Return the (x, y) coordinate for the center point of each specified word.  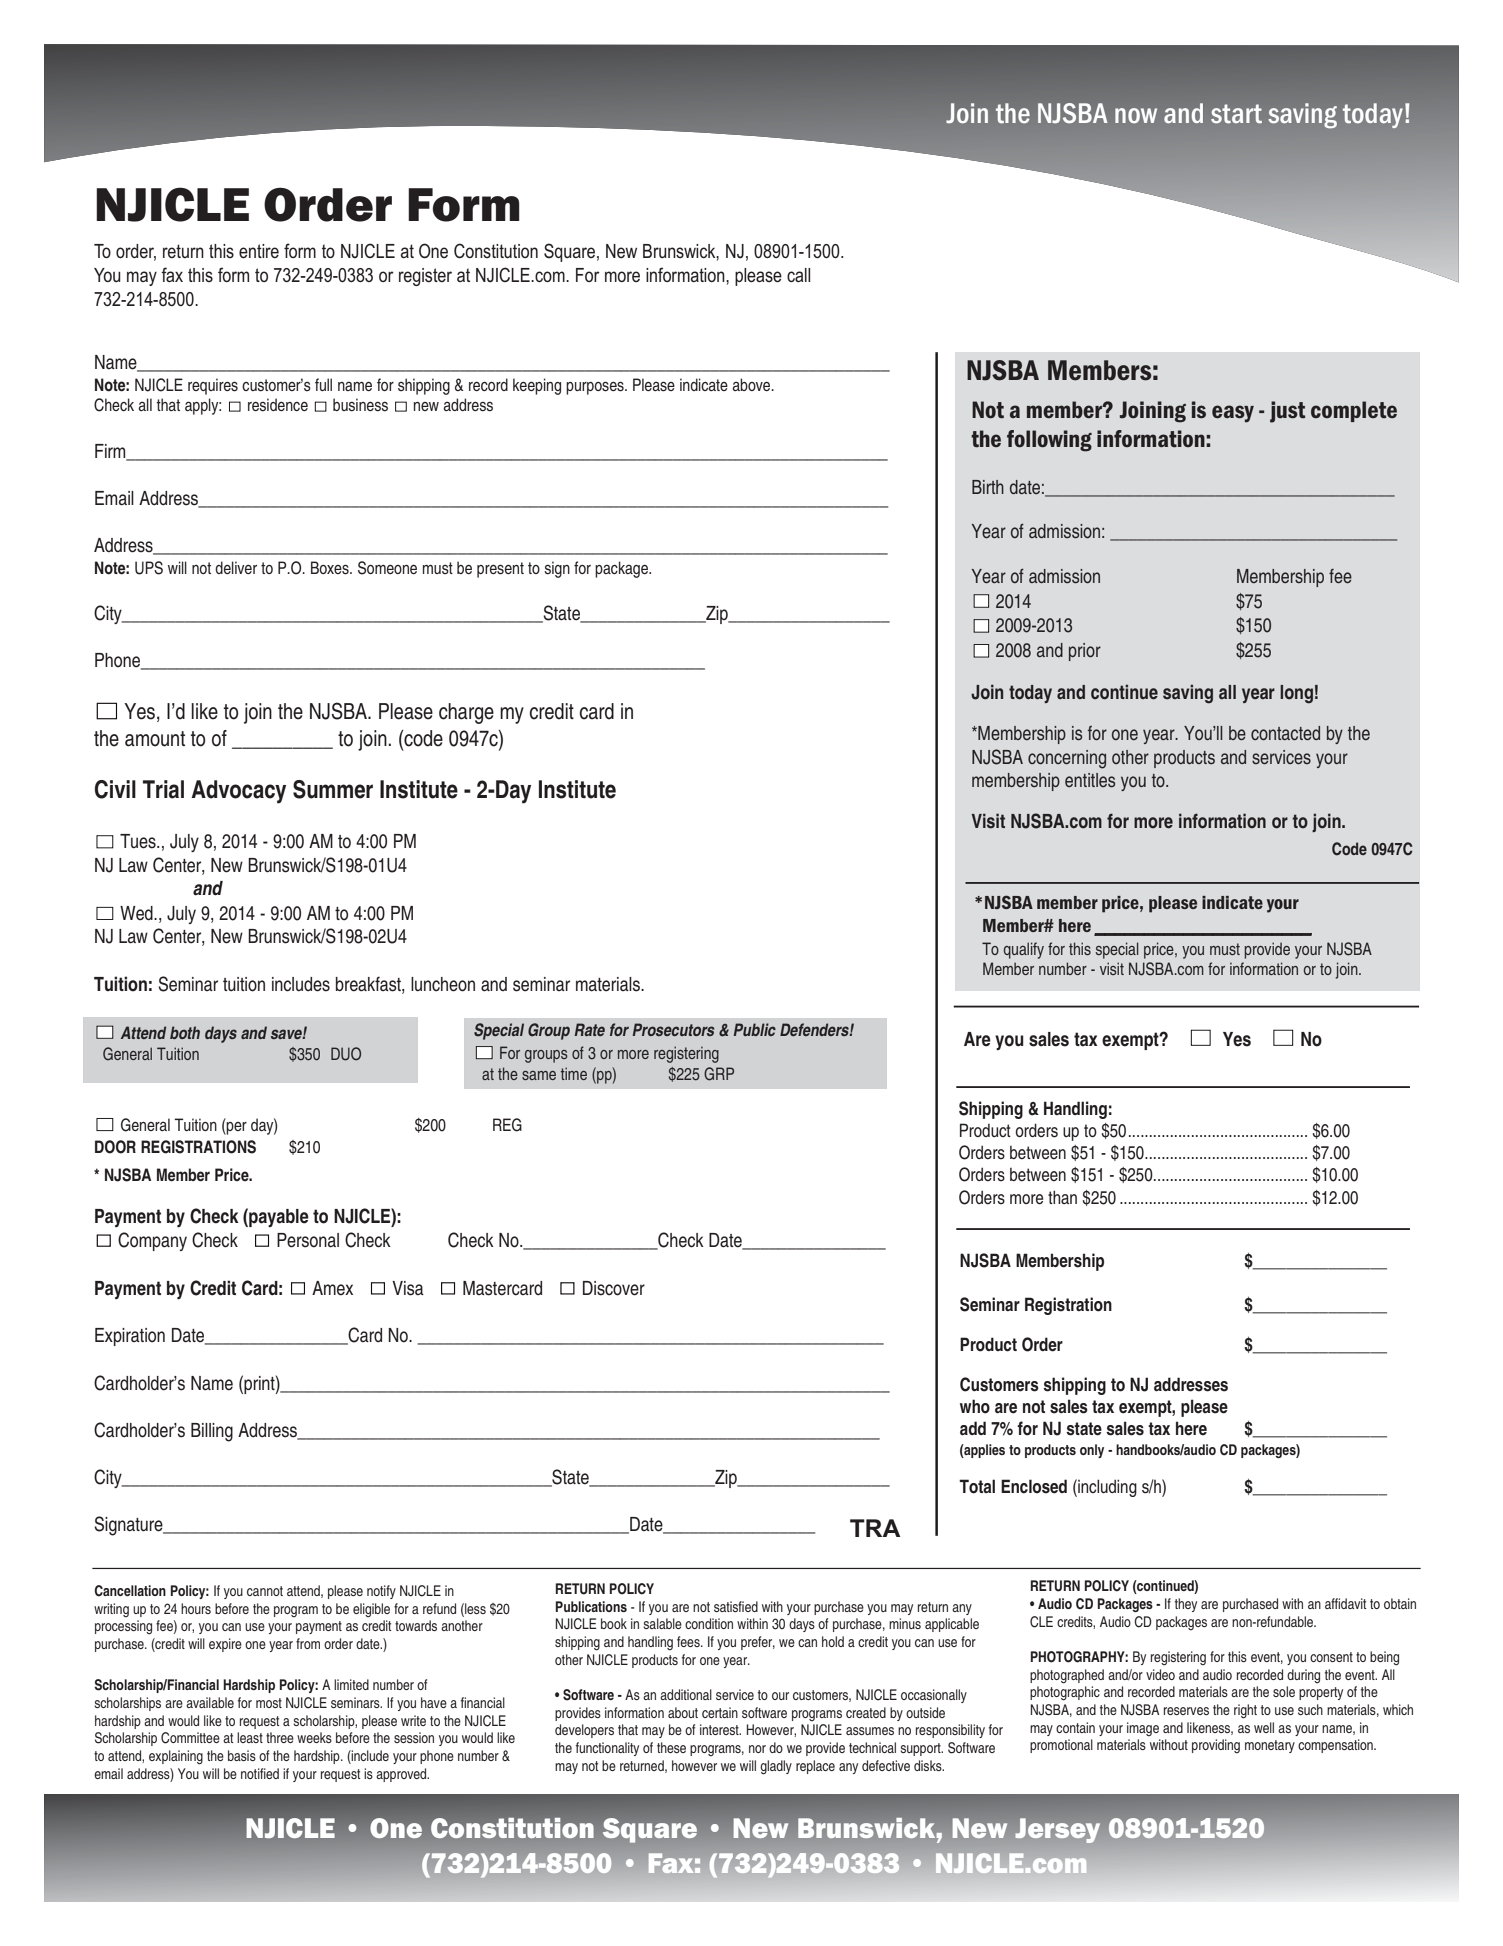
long (1296, 694)
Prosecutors (673, 1029)
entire (259, 251)
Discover (614, 1288)
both (185, 1032)
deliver (236, 567)
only (1092, 1451)
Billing (212, 1432)
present (500, 570)
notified (260, 1773)
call (798, 275)
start (1236, 114)
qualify (1024, 950)
